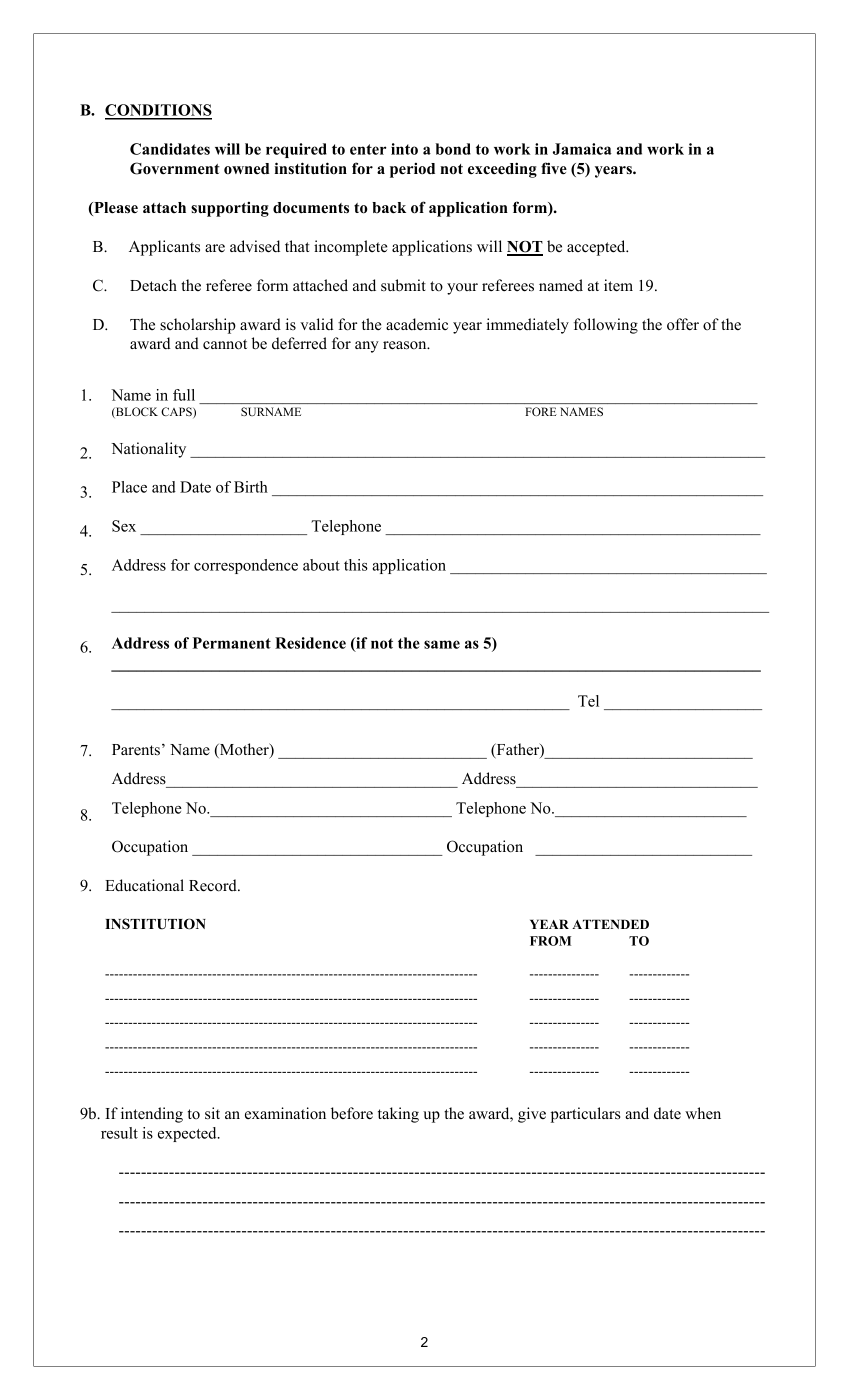 The height and width of the screenshot is (1400, 849). I want to click on into, so click(404, 149).
